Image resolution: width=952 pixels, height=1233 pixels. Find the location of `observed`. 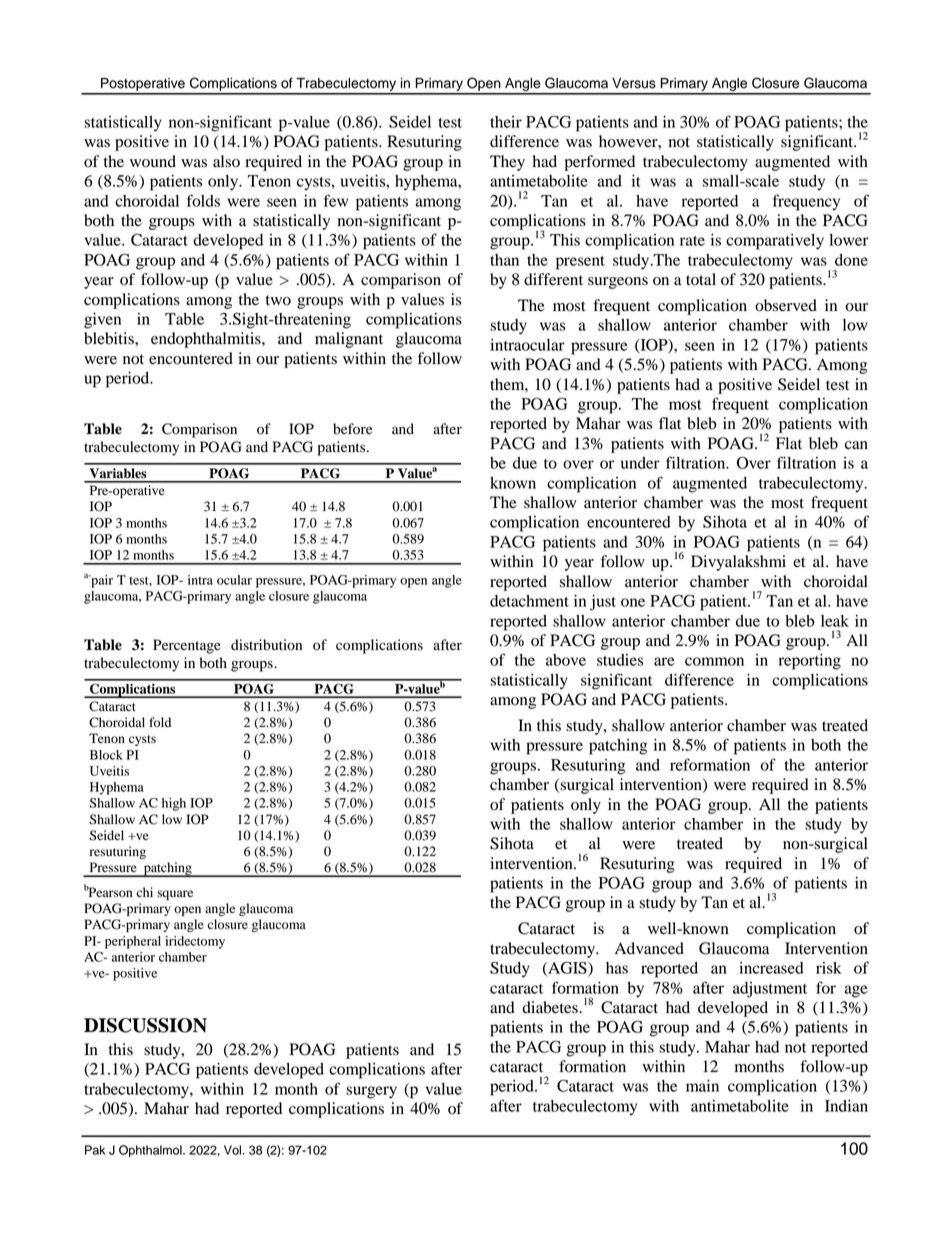

observed is located at coordinates (786, 305).
